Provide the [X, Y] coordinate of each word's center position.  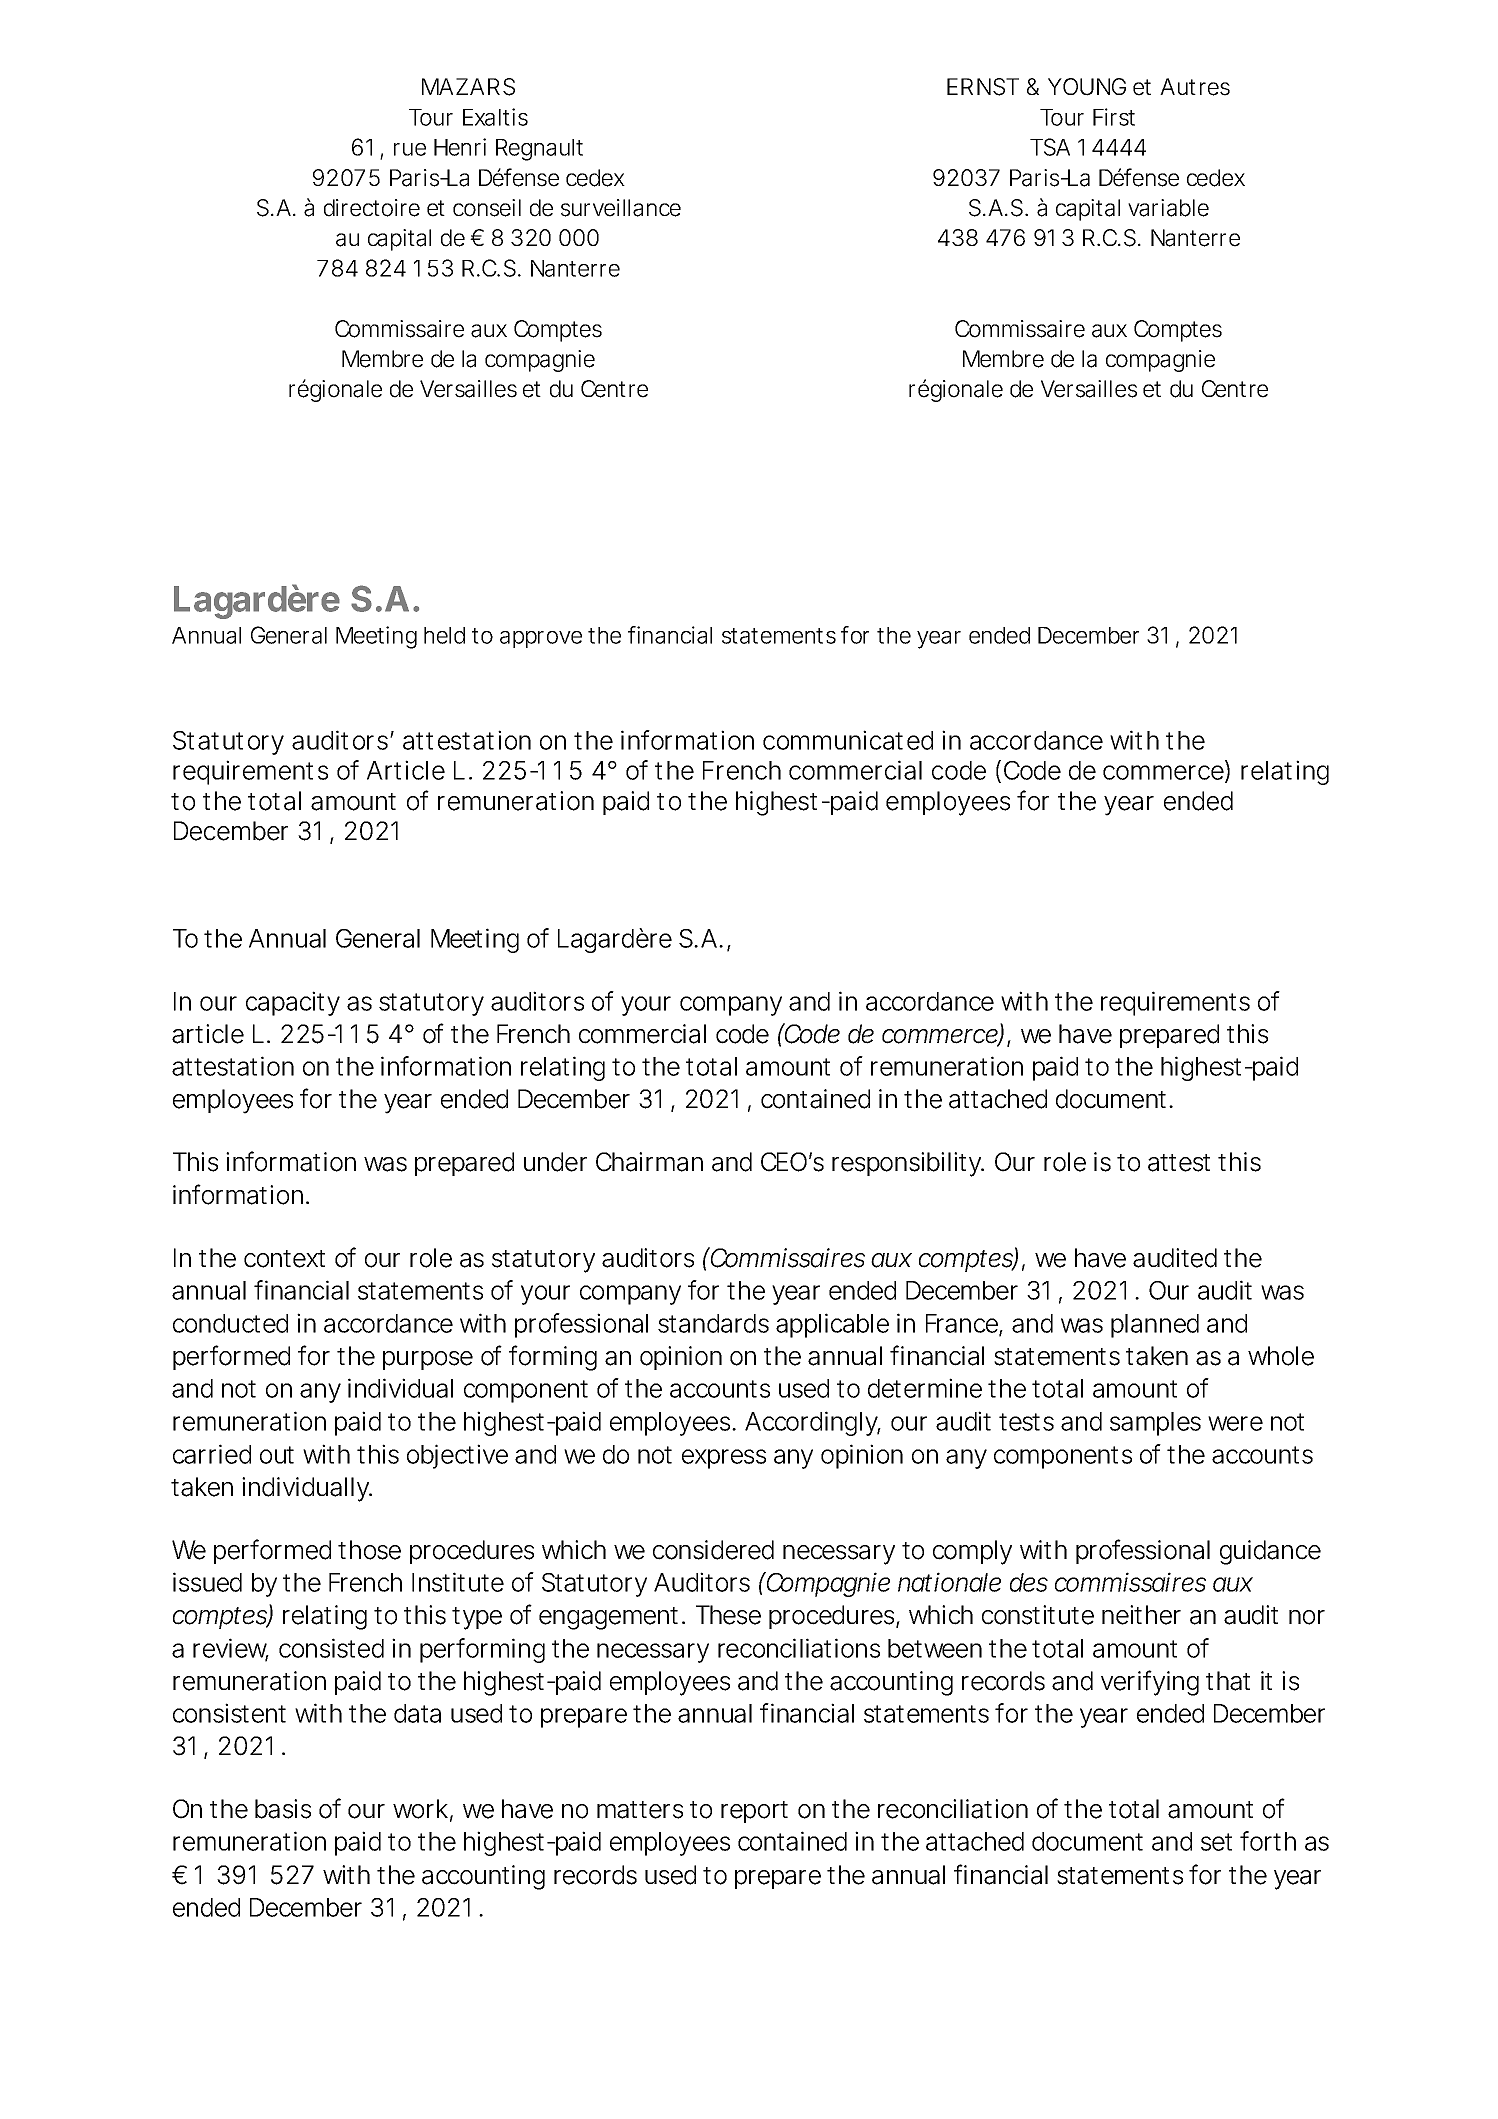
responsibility [908, 1164]
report [754, 1812]
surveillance [621, 208]
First [1114, 117]
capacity [293, 1003]
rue [410, 149]
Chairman [649, 1162]
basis [283, 1809]
